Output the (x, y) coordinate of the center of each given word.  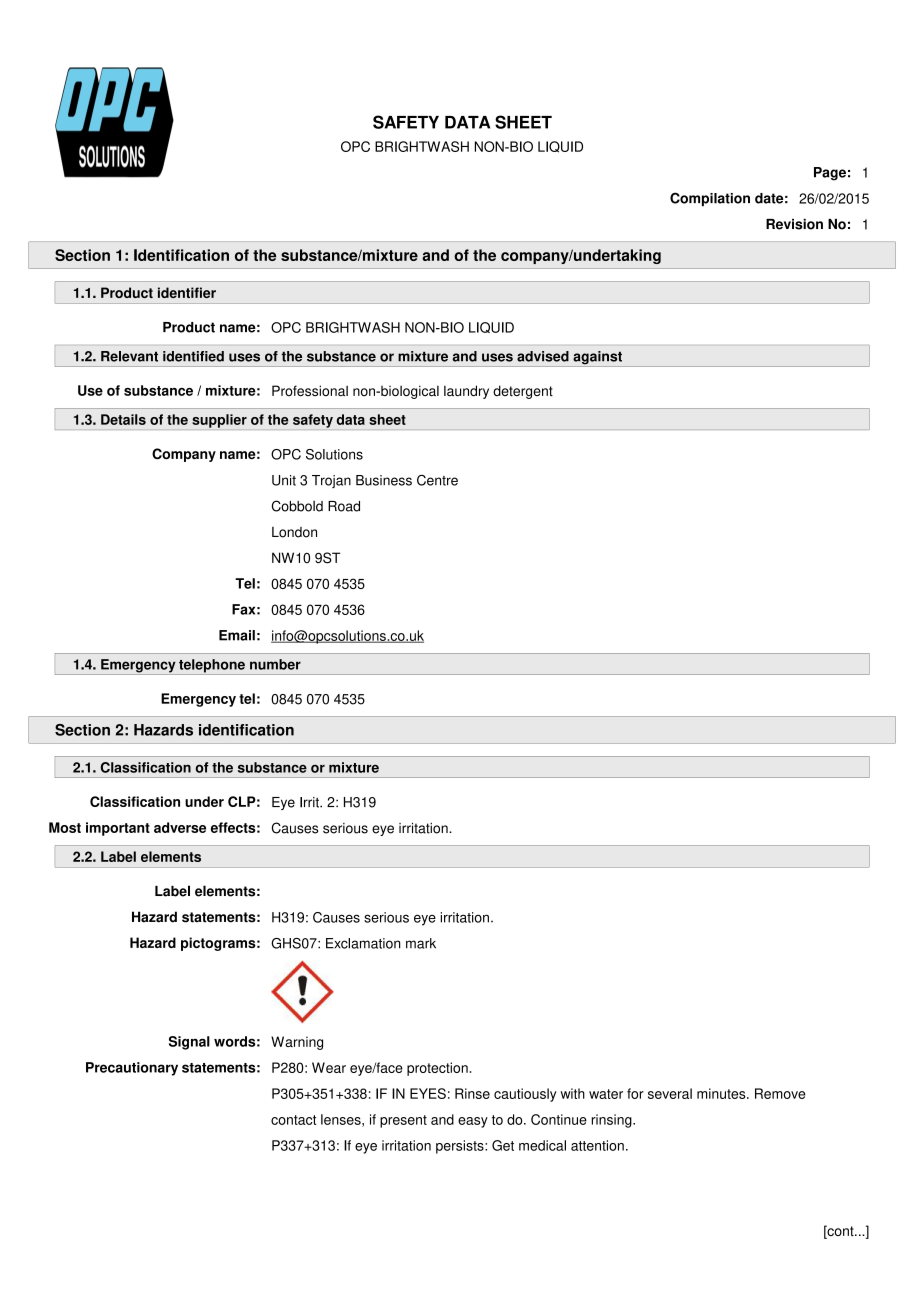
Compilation (710, 199)
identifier (187, 292)
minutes (722, 1093)
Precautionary (132, 1069)
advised (543, 356)
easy (473, 1122)
